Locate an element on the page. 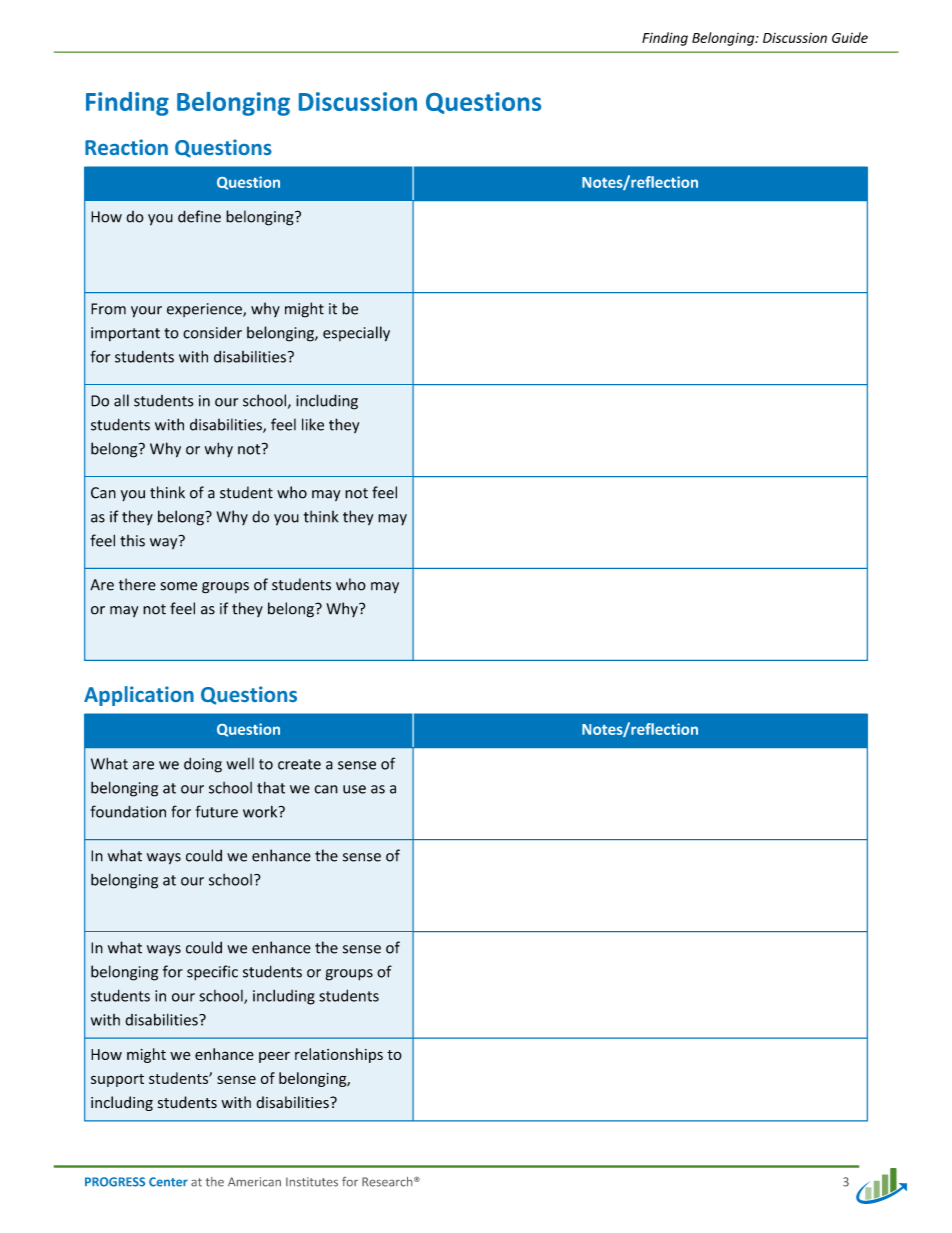 The width and height of the page is (952, 1233). use is located at coordinates (354, 789).
